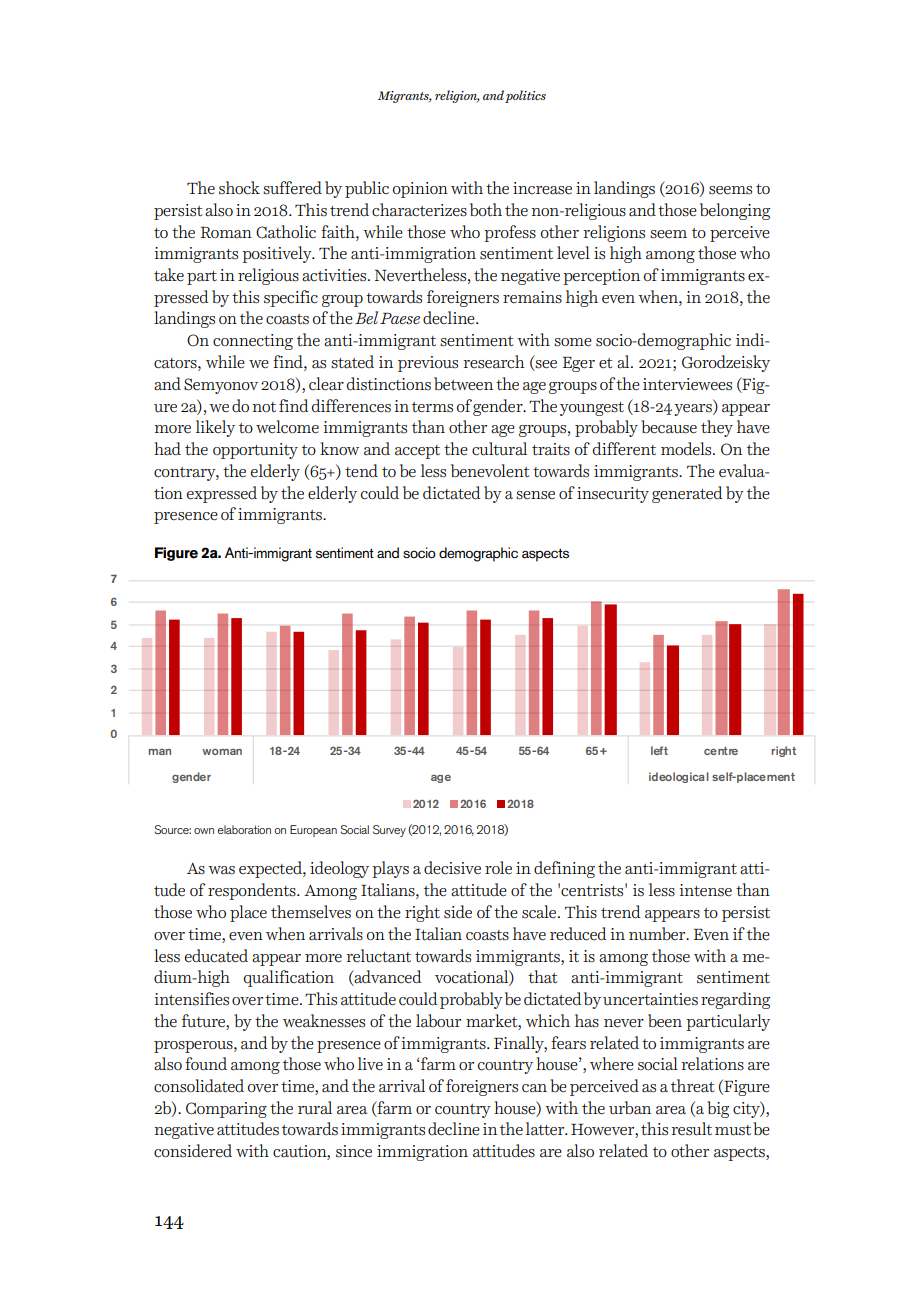 The image size is (924, 1308). I want to click on between, so click(463, 384).
